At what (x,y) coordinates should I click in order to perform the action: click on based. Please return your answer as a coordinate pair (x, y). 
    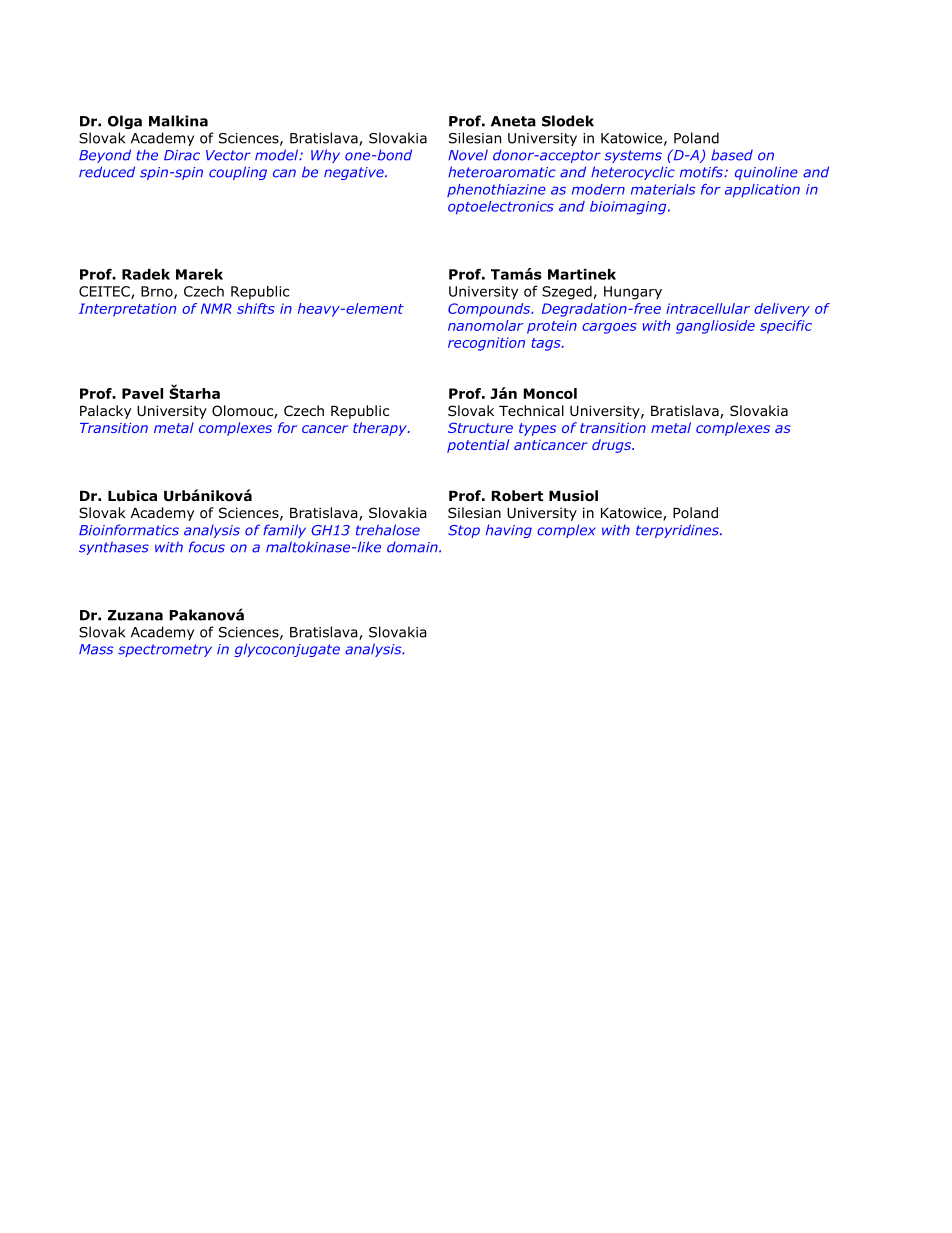
    Looking at the image, I should click on (732, 155).
